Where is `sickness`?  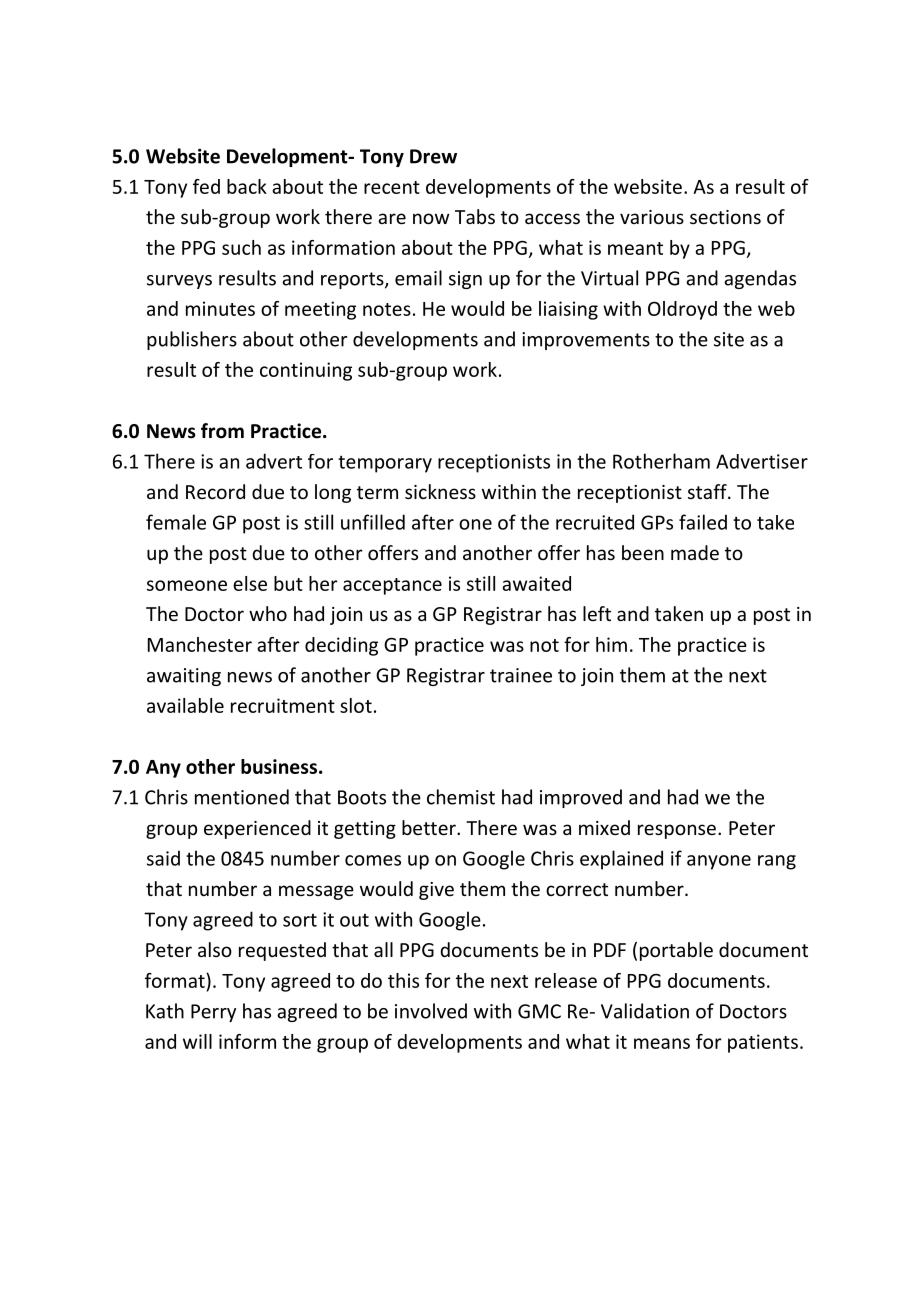
sickness is located at coordinates (440, 491).
